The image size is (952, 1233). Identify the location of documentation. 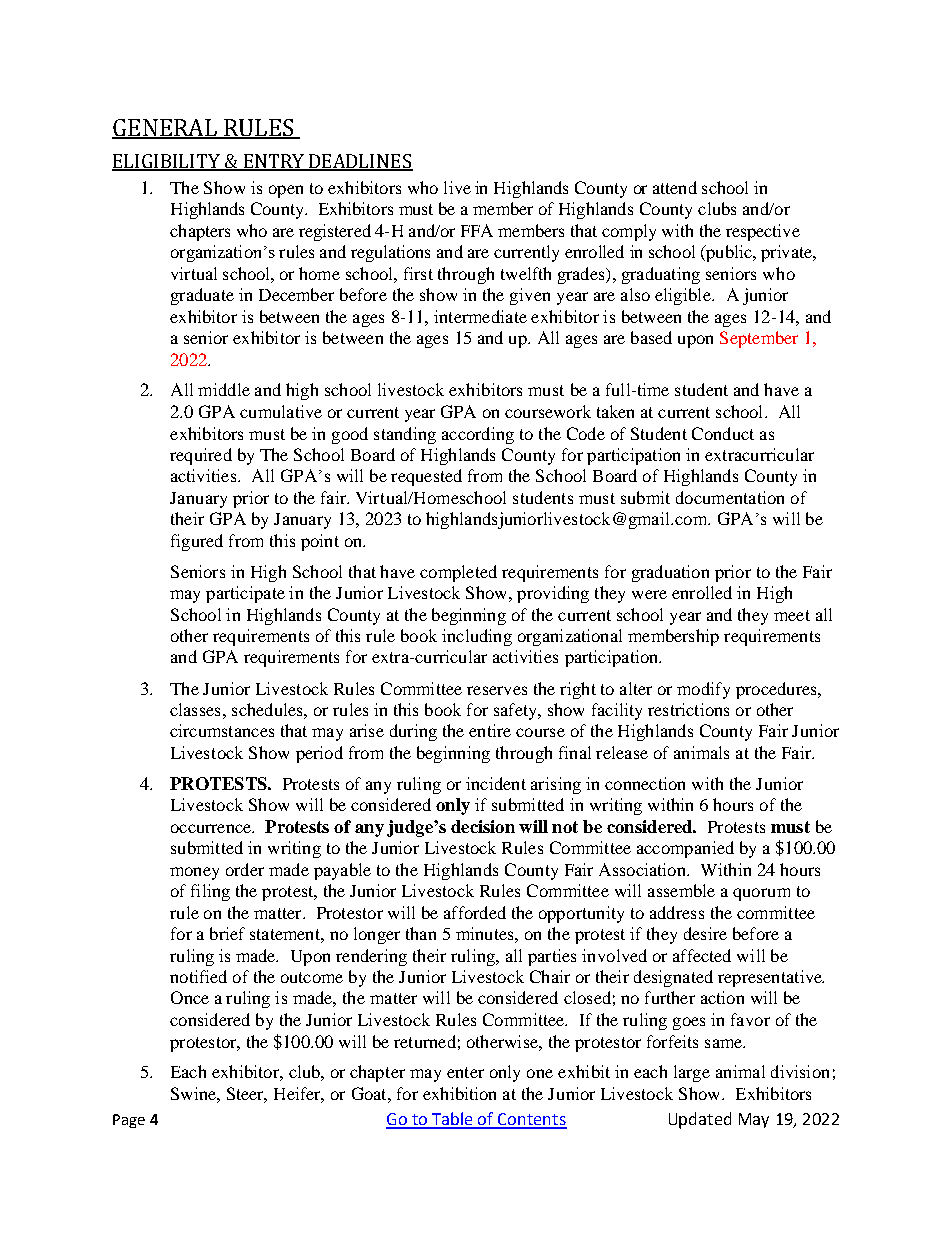
(730, 497).
